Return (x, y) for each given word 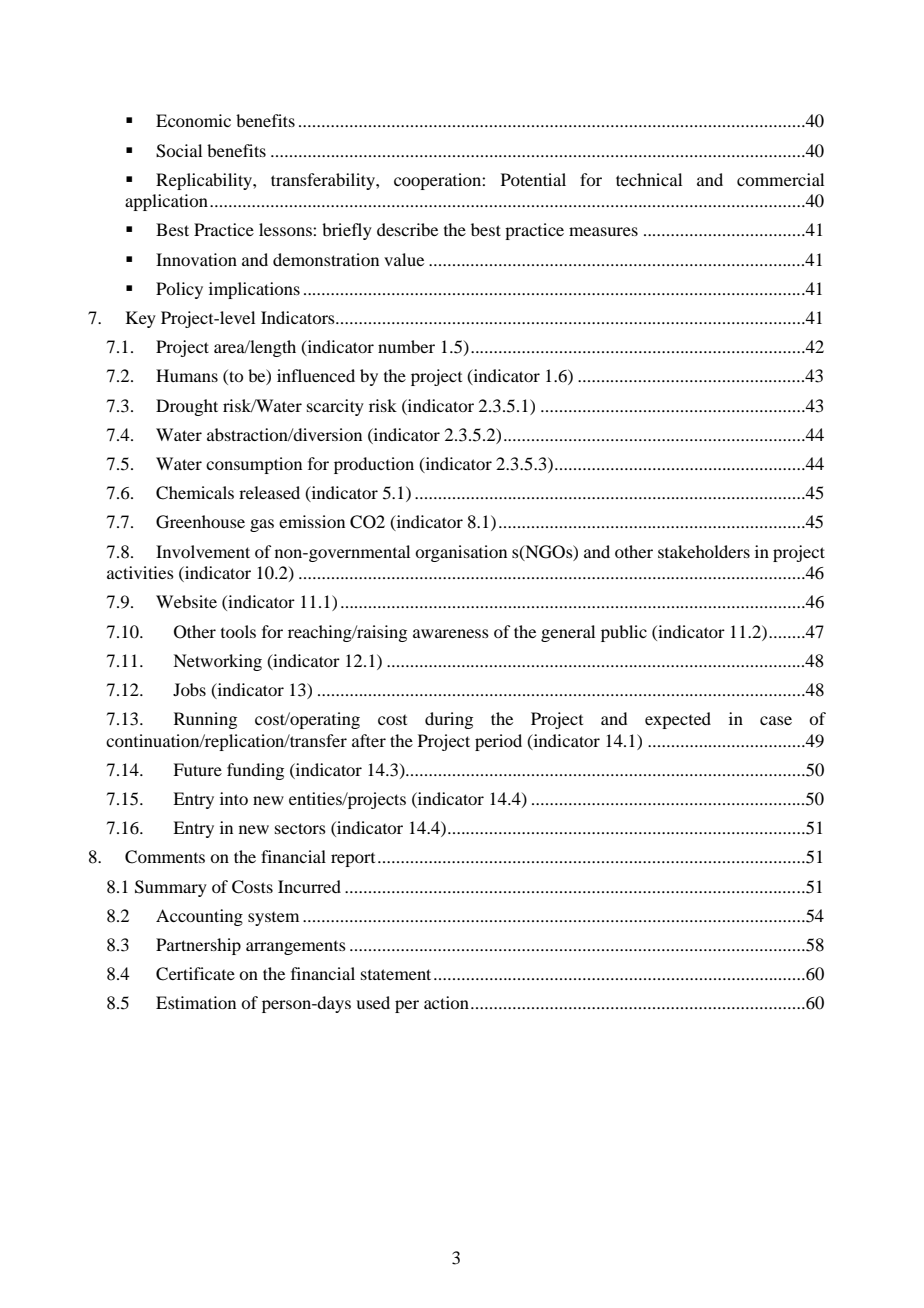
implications (254, 290)
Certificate (195, 974)
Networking (217, 662)
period (498, 742)
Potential (533, 179)
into (234, 798)
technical (649, 179)
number (406, 346)
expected (678, 720)
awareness (451, 633)
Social (179, 151)
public (624, 633)
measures (603, 231)
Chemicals (195, 493)
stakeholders (704, 551)
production (374, 465)
